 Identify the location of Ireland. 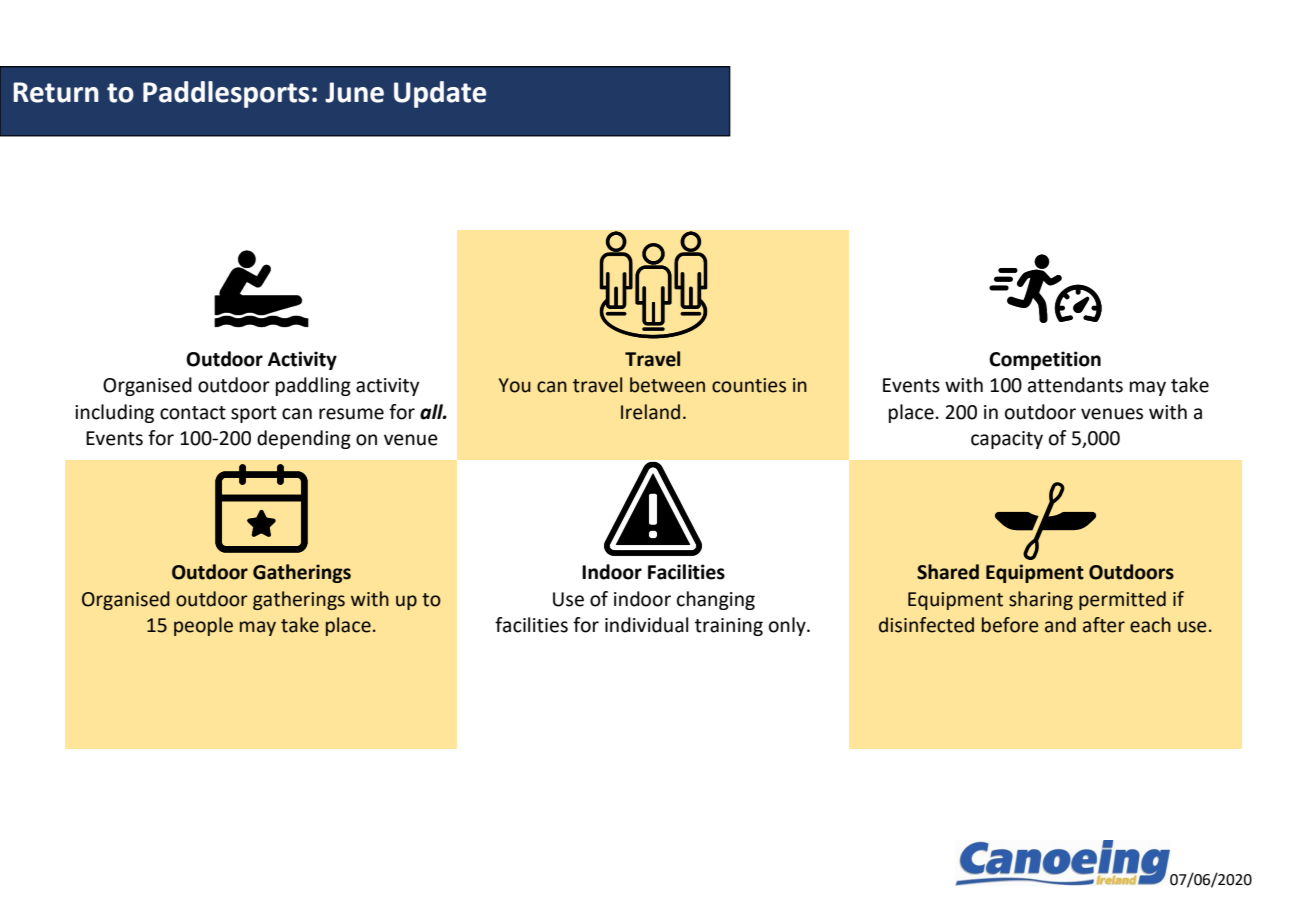
(650, 412).
